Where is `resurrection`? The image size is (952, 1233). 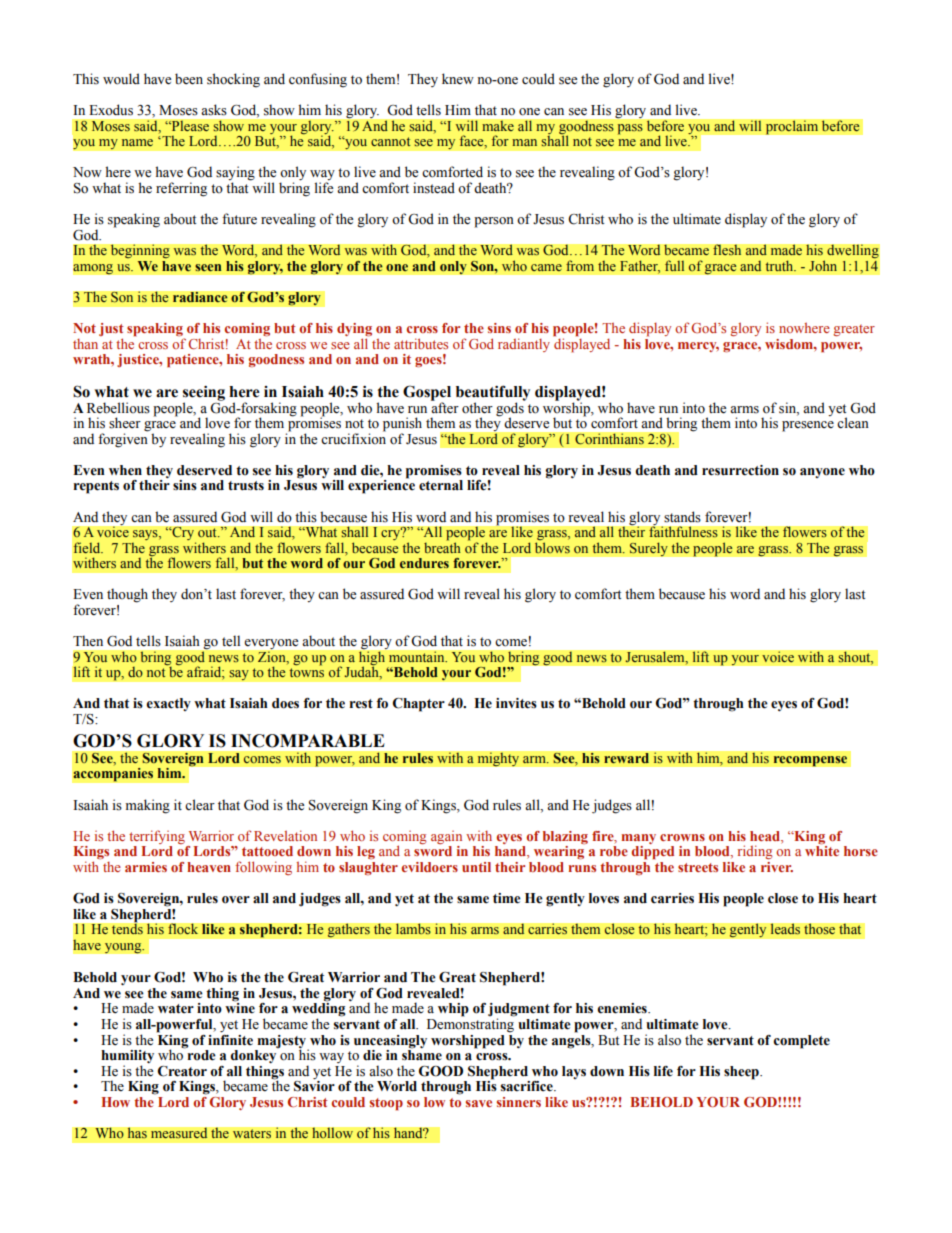 resurrection is located at coordinates (740, 470).
